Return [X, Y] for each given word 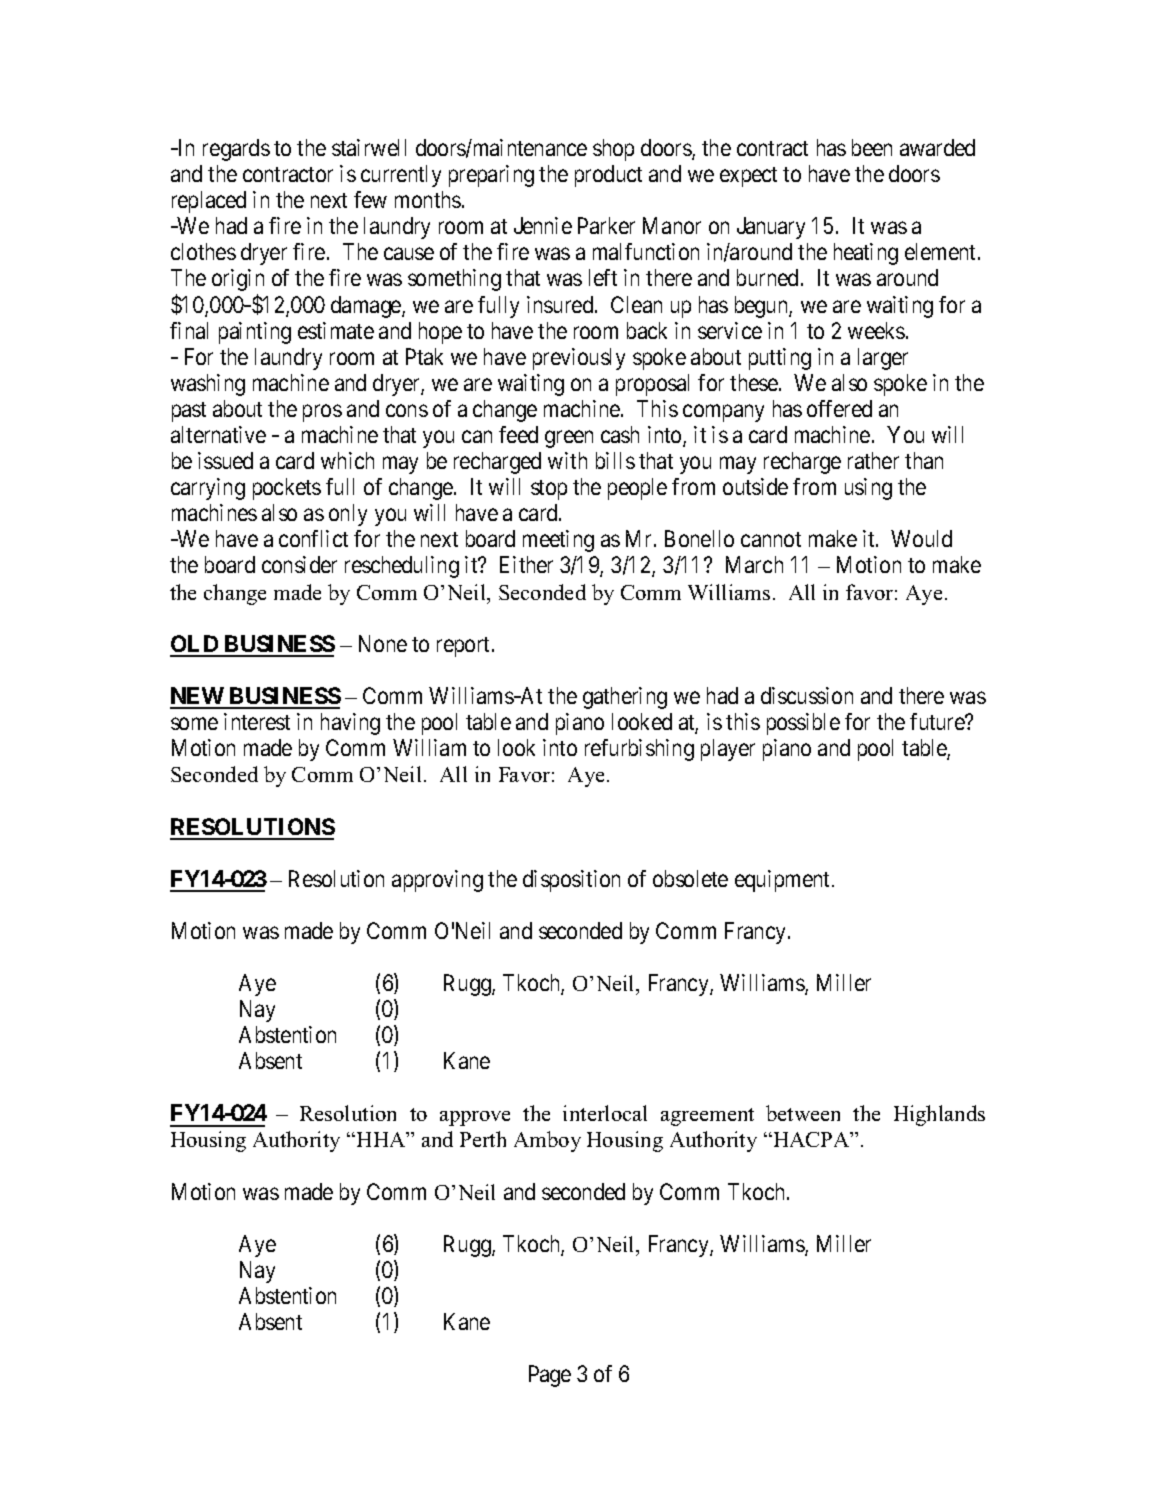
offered [839, 408]
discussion [807, 695]
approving [437, 881]
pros [322, 413]
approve [475, 1118]
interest [257, 721]
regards [236, 150]
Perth [483, 1139]
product [608, 176]
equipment [782, 881]
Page [550, 1376]
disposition [571, 881]
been [872, 147]
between [803, 1113]
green [569, 439]
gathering [625, 698]
